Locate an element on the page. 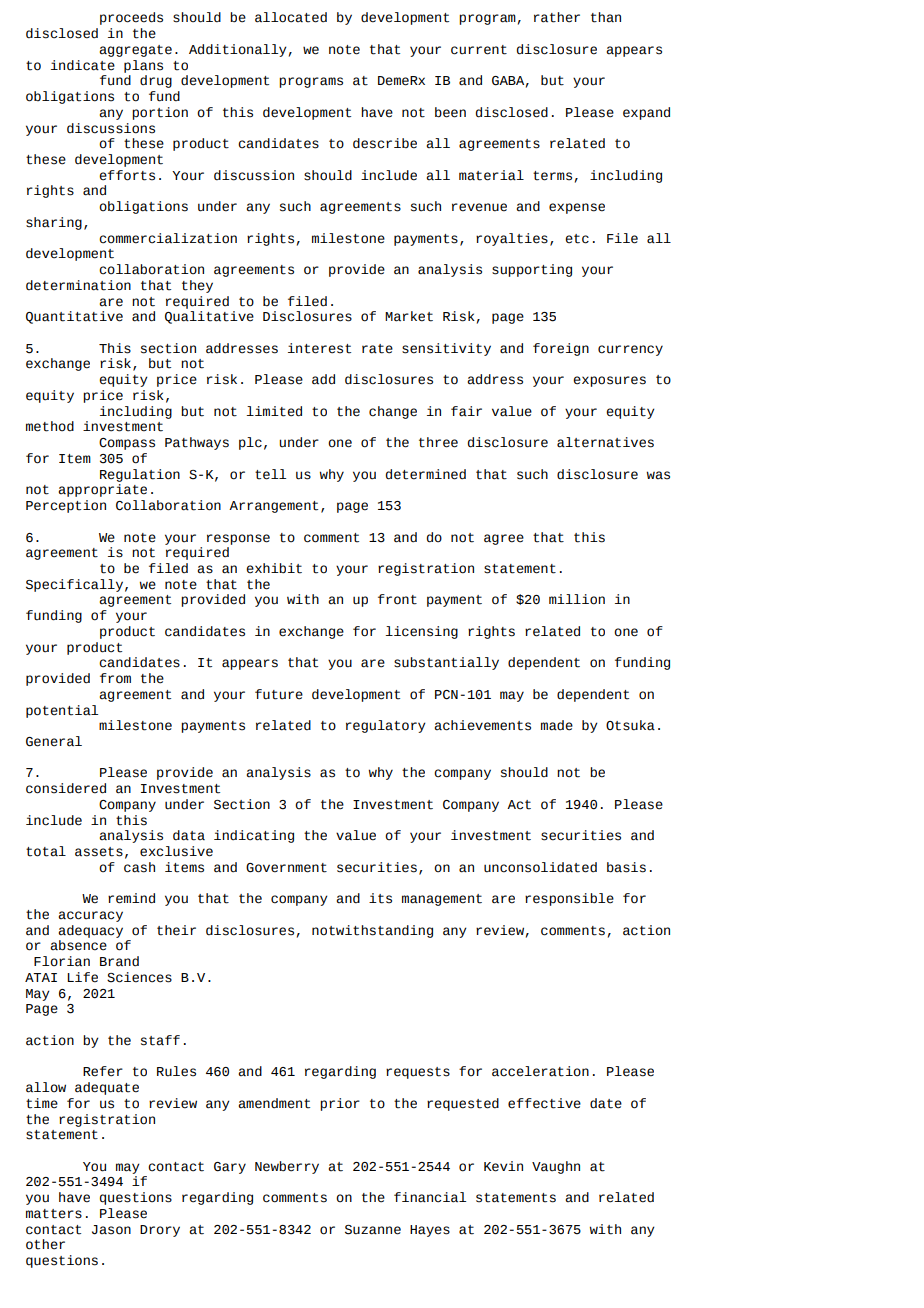  allocated is located at coordinates (291, 17).
